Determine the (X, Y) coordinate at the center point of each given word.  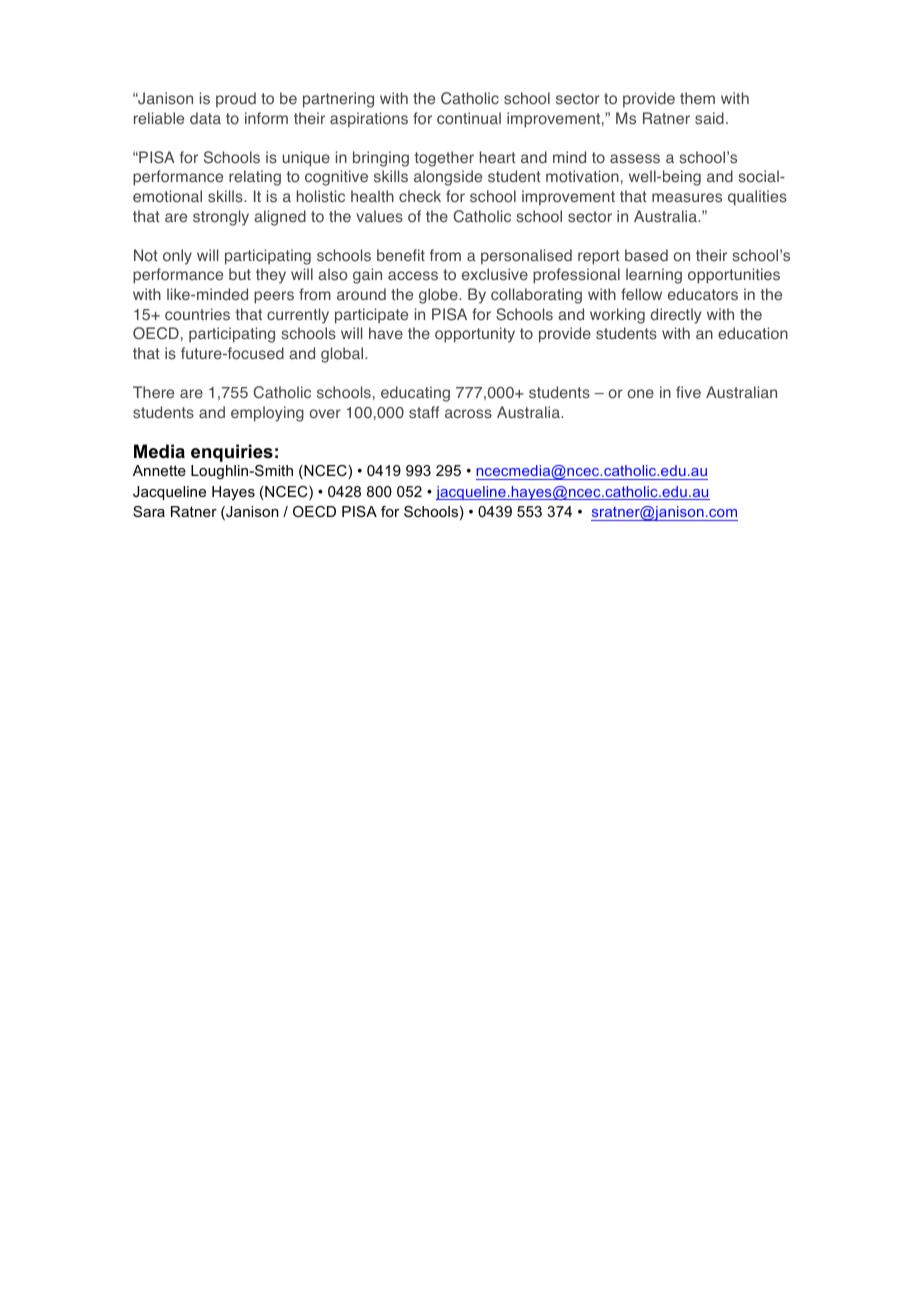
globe (439, 296)
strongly (221, 218)
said (709, 118)
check (420, 196)
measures (687, 198)
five (688, 392)
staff (424, 412)
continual (469, 118)
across (468, 414)
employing (267, 414)
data (205, 118)
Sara (149, 511)
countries (197, 314)
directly (675, 316)
